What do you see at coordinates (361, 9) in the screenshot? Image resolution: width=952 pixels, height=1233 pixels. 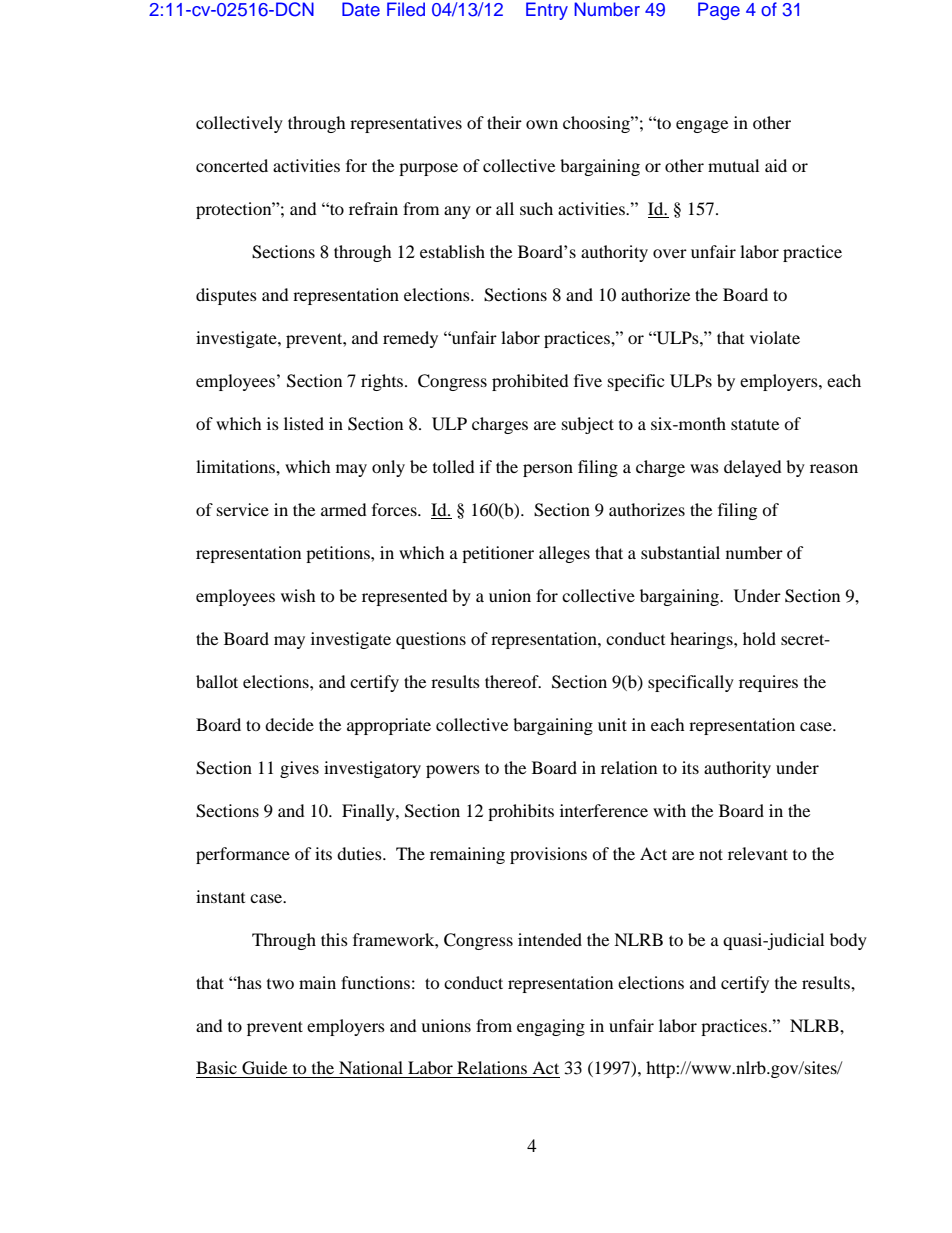 I see `Date` at bounding box center [361, 9].
